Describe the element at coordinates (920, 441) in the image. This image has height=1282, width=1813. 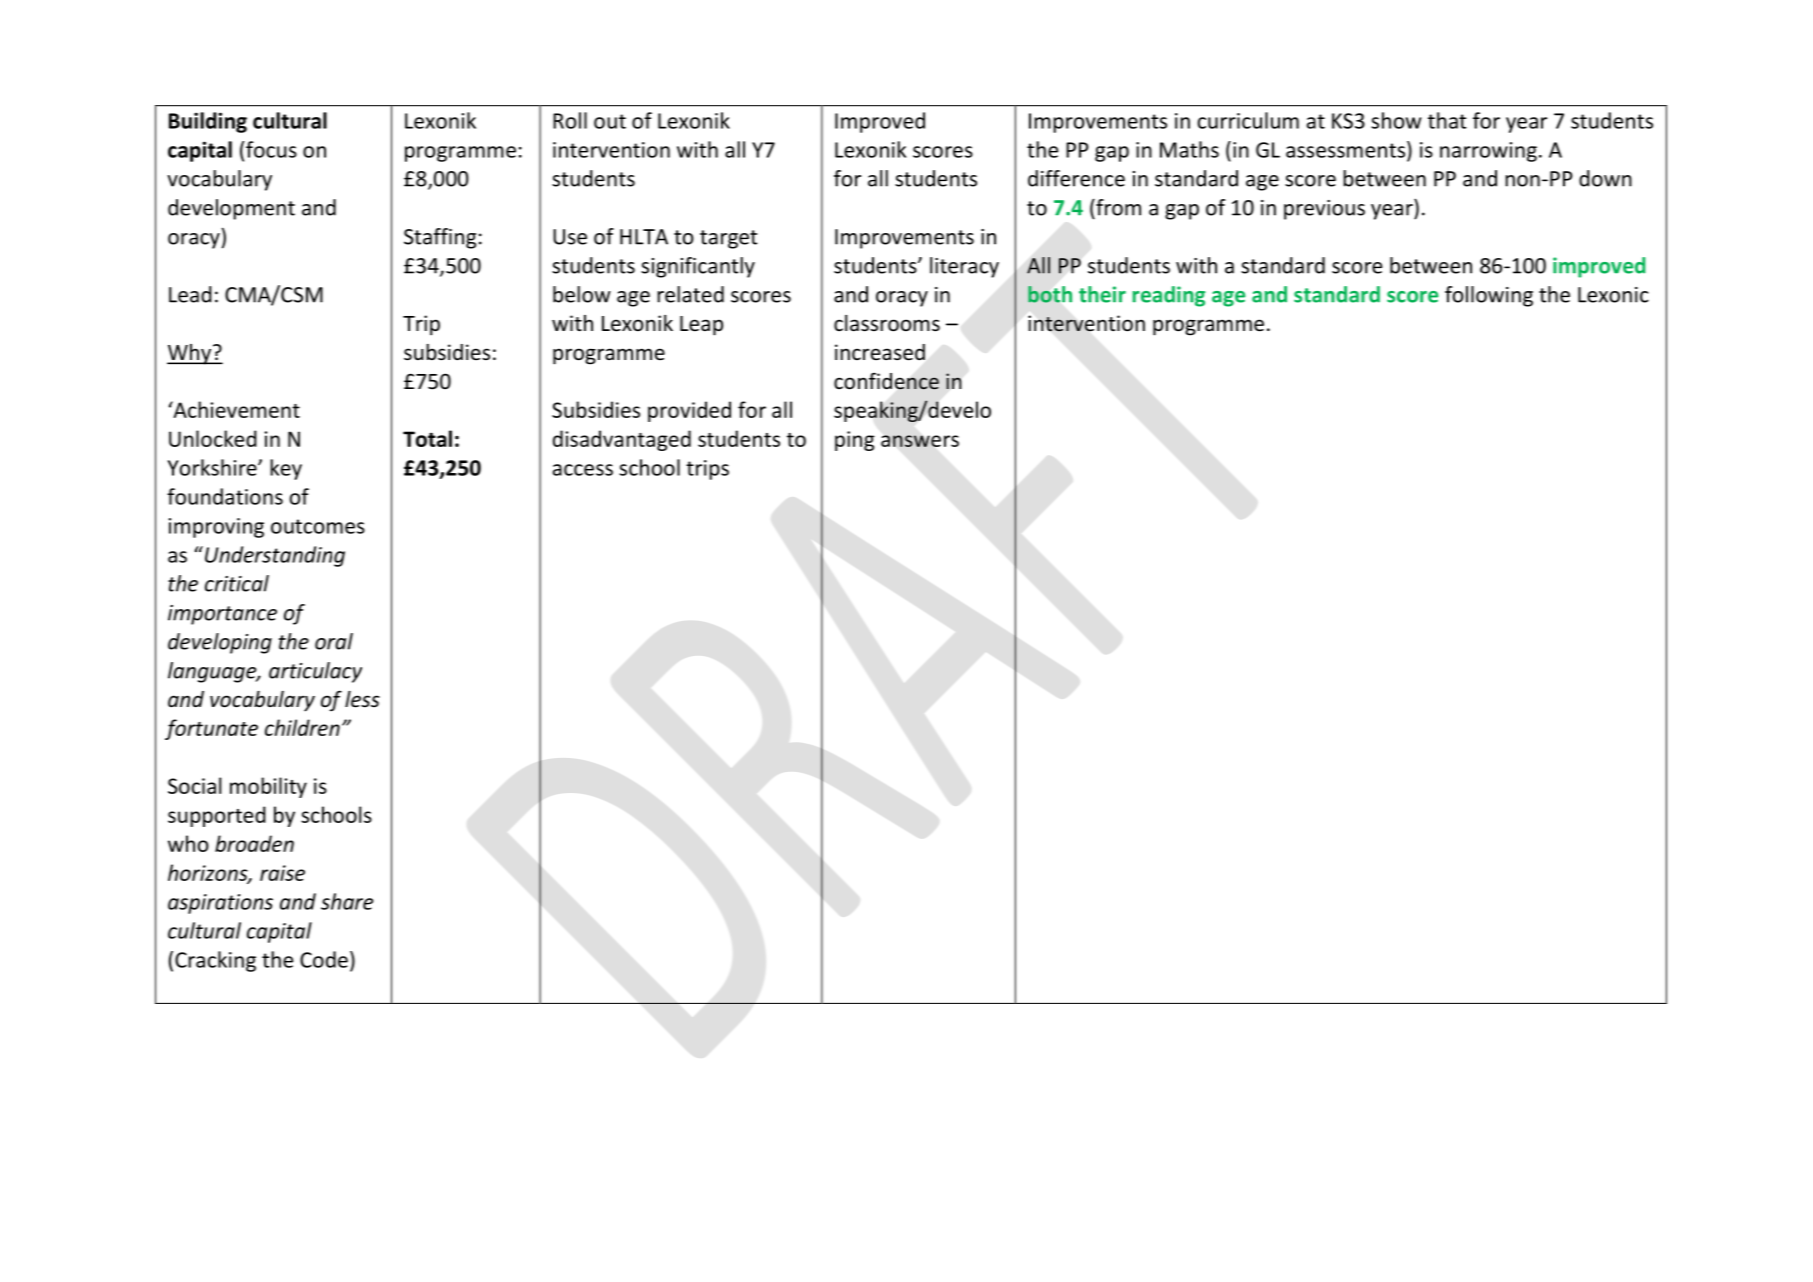
I see `answers` at that location.
